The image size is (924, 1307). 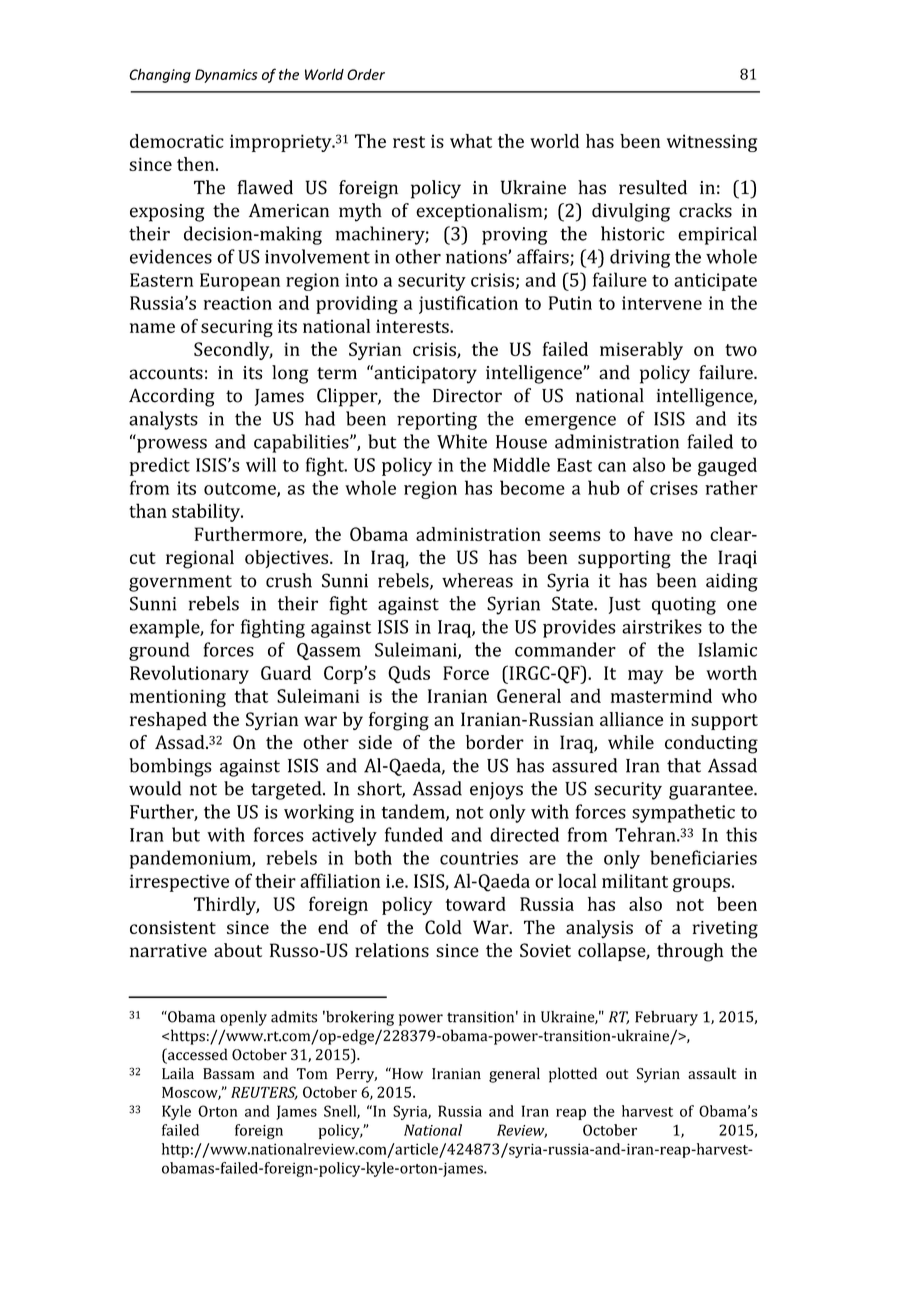 What do you see at coordinates (229, 1073) in the screenshot?
I see `Bassam` at bounding box center [229, 1073].
